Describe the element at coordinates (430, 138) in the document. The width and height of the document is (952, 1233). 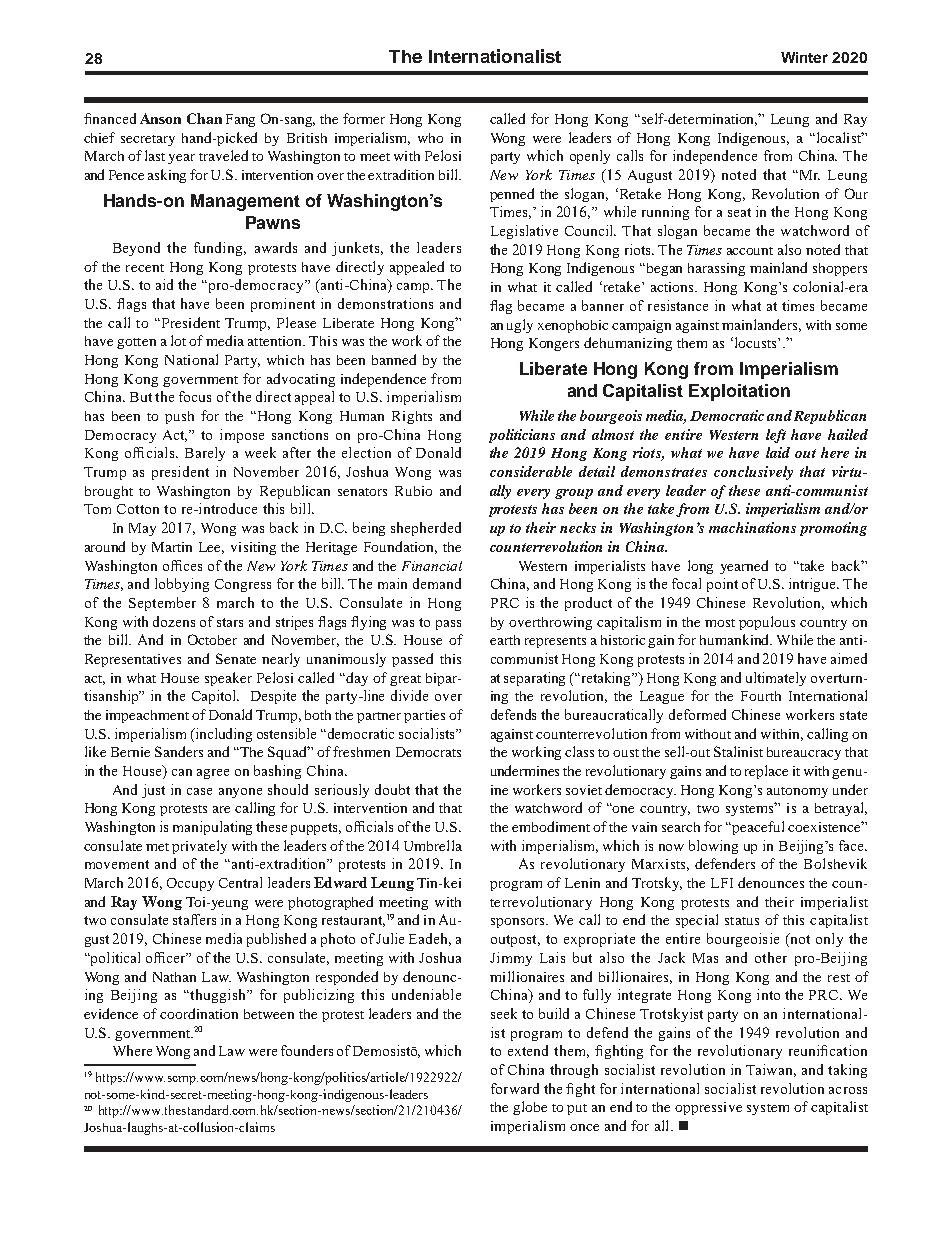
I see `who` at that location.
